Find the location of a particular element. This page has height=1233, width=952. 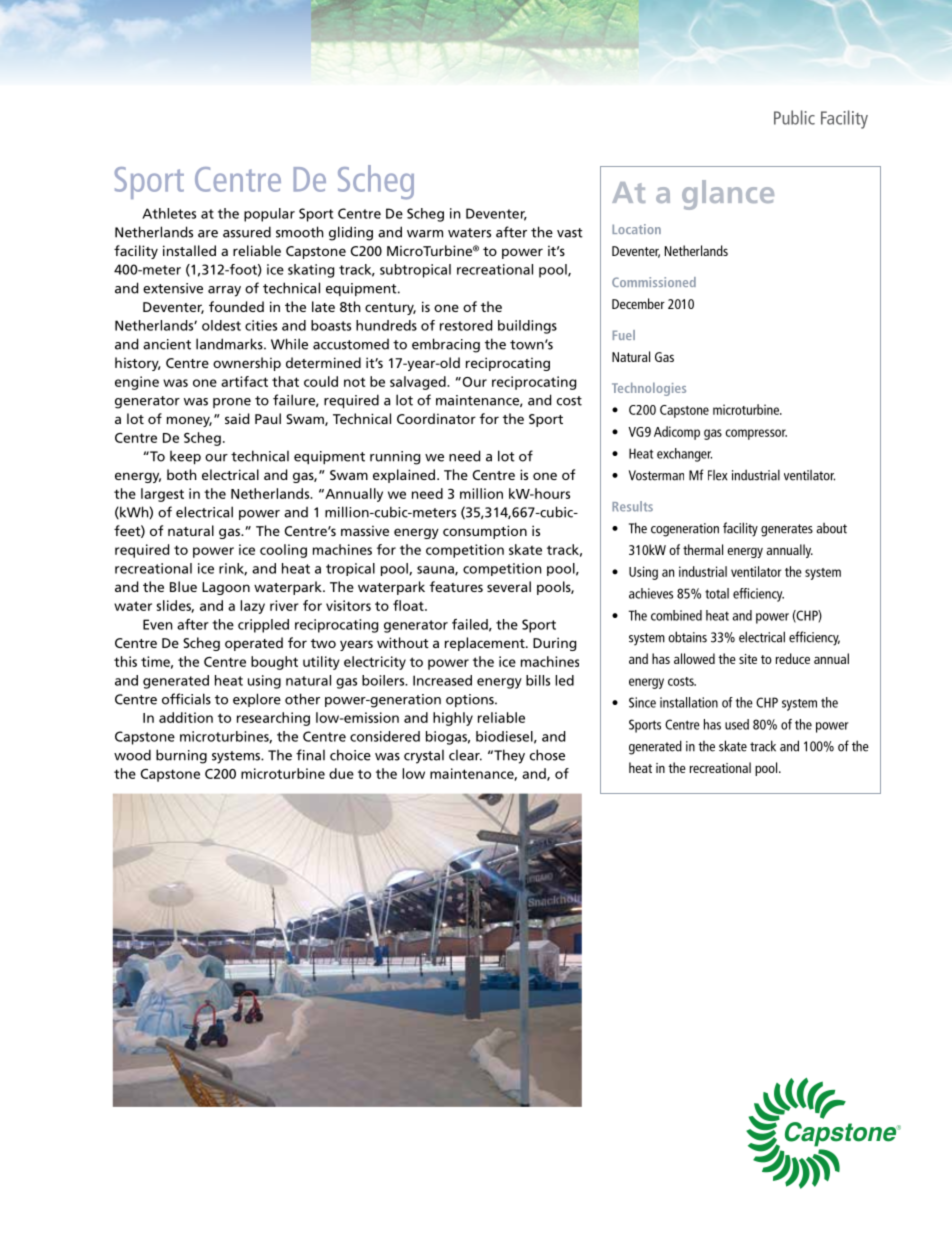

keep is located at coordinates (185, 457).
